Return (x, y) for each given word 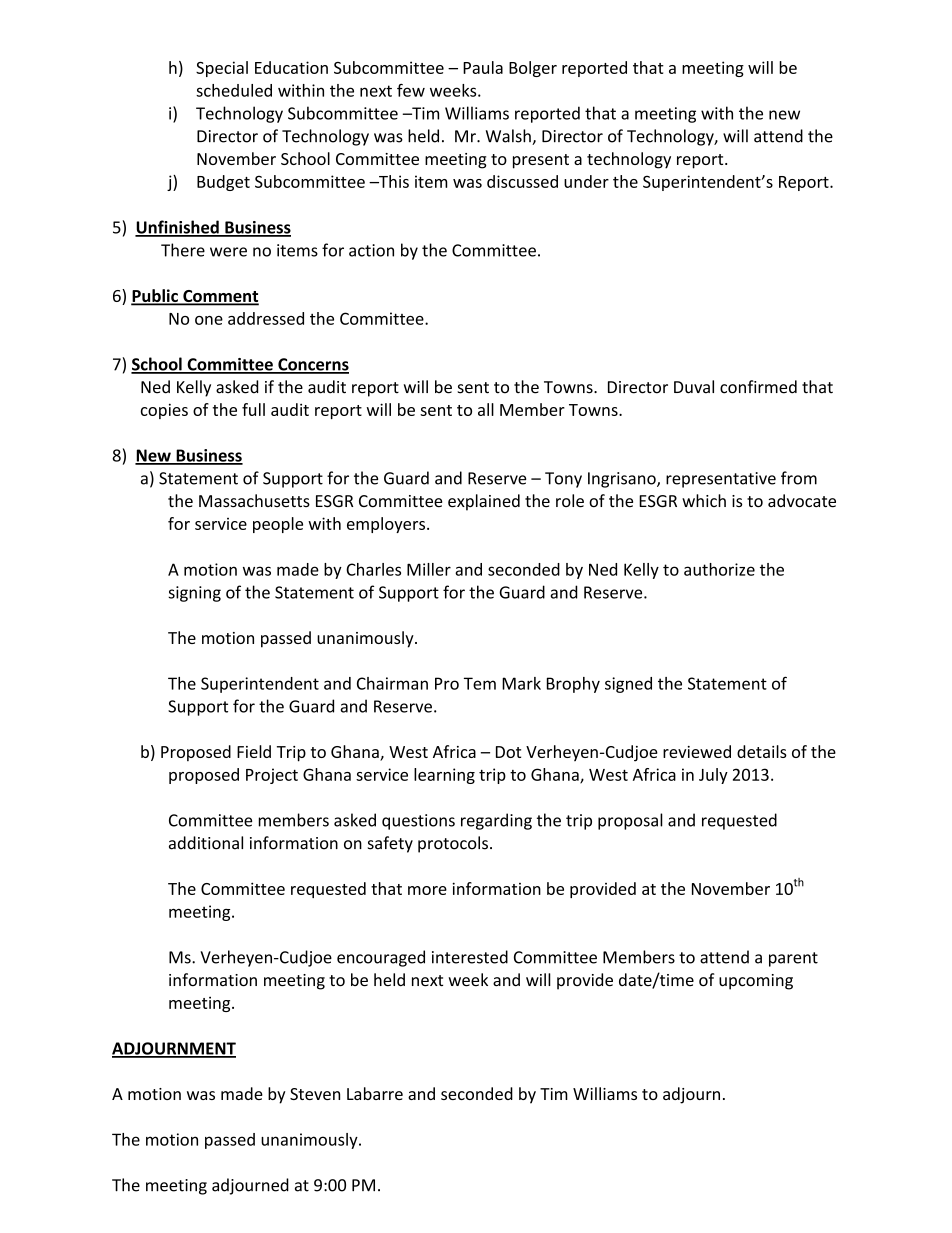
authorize (719, 569)
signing (194, 594)
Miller (429, 569)
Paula (483, 67)
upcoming (756, 982)
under (586, 181)
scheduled (234, 90)
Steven (315, 1094)
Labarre (375, 1093)
